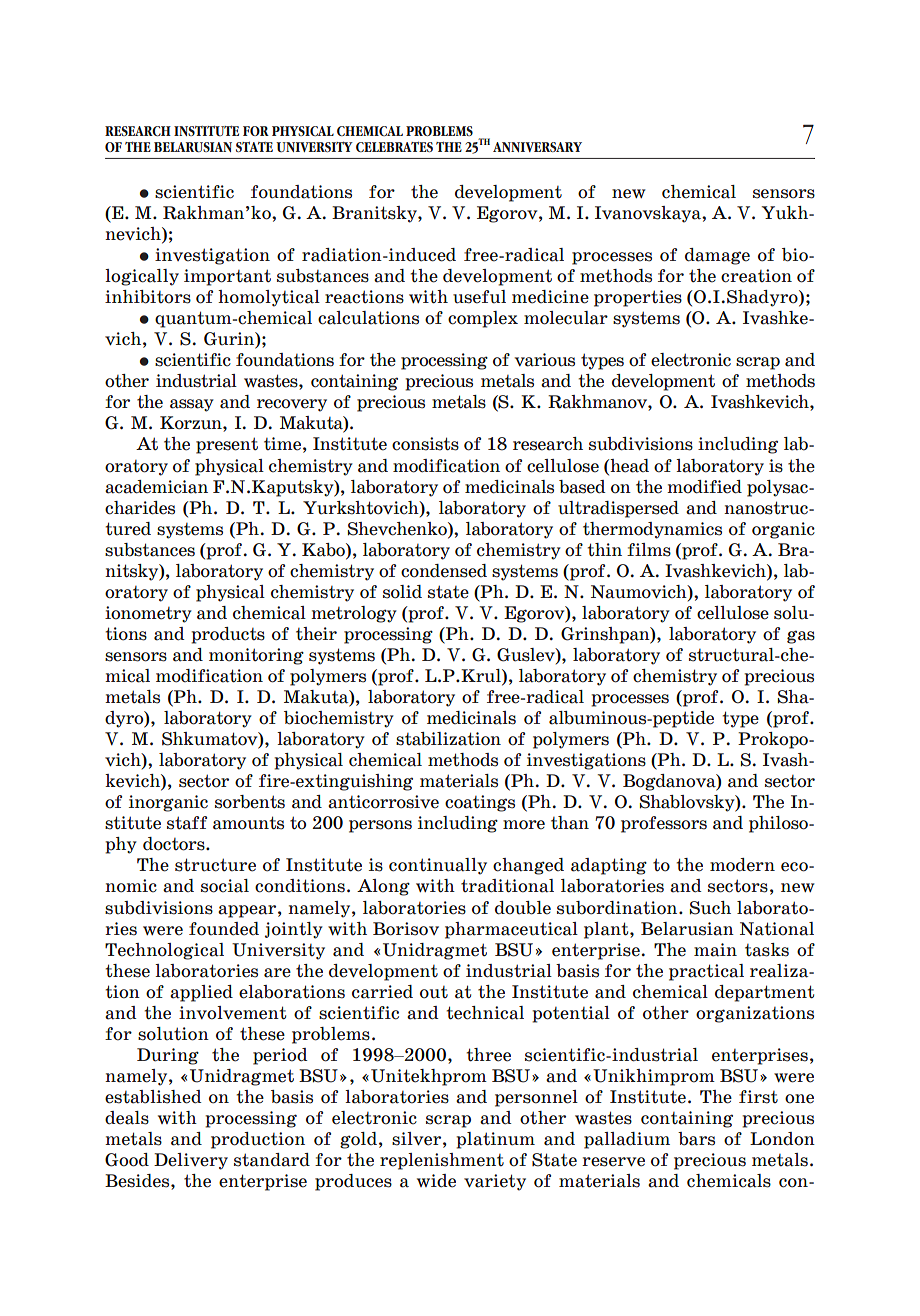  I want to click on products, so click(228, 635).
